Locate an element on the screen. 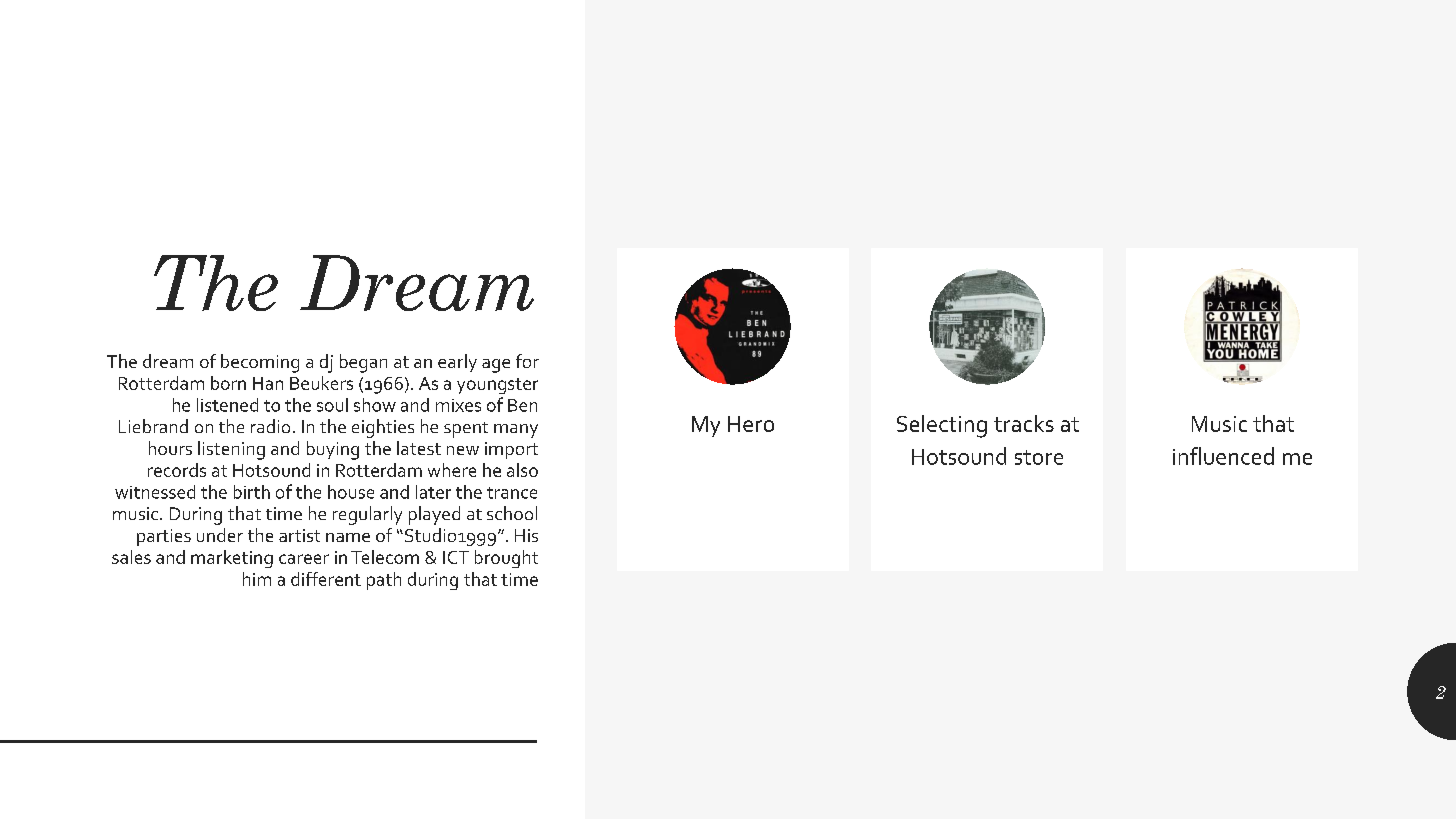 Image resolution: width=1456 pixels, height=819 pixels. brought is located at coordinates (506, 559).
